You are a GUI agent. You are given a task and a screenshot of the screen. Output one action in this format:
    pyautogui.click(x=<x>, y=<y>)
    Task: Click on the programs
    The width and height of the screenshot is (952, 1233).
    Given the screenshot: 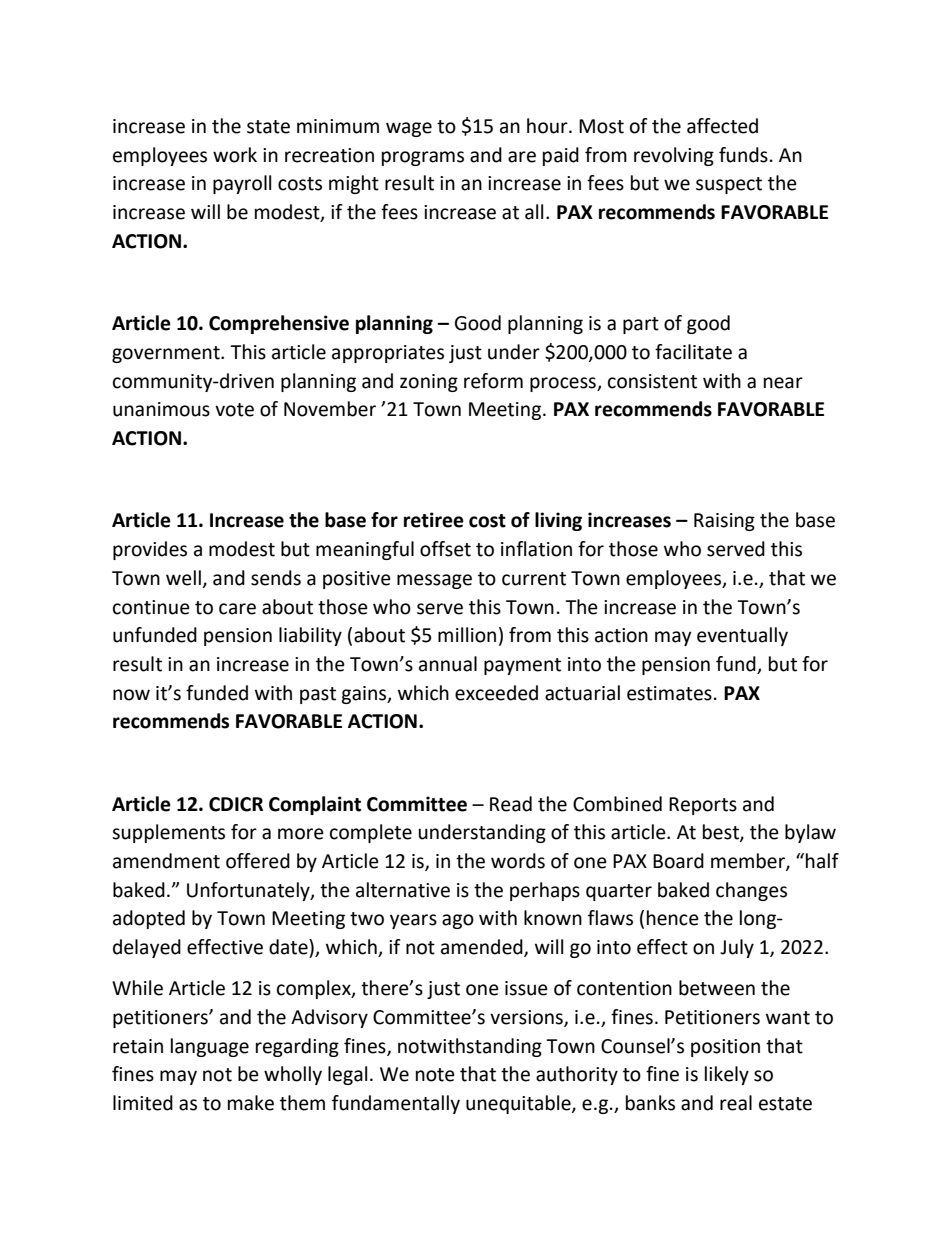 What is the action you would take?
    pyautogui.click(x=423, y=158)
